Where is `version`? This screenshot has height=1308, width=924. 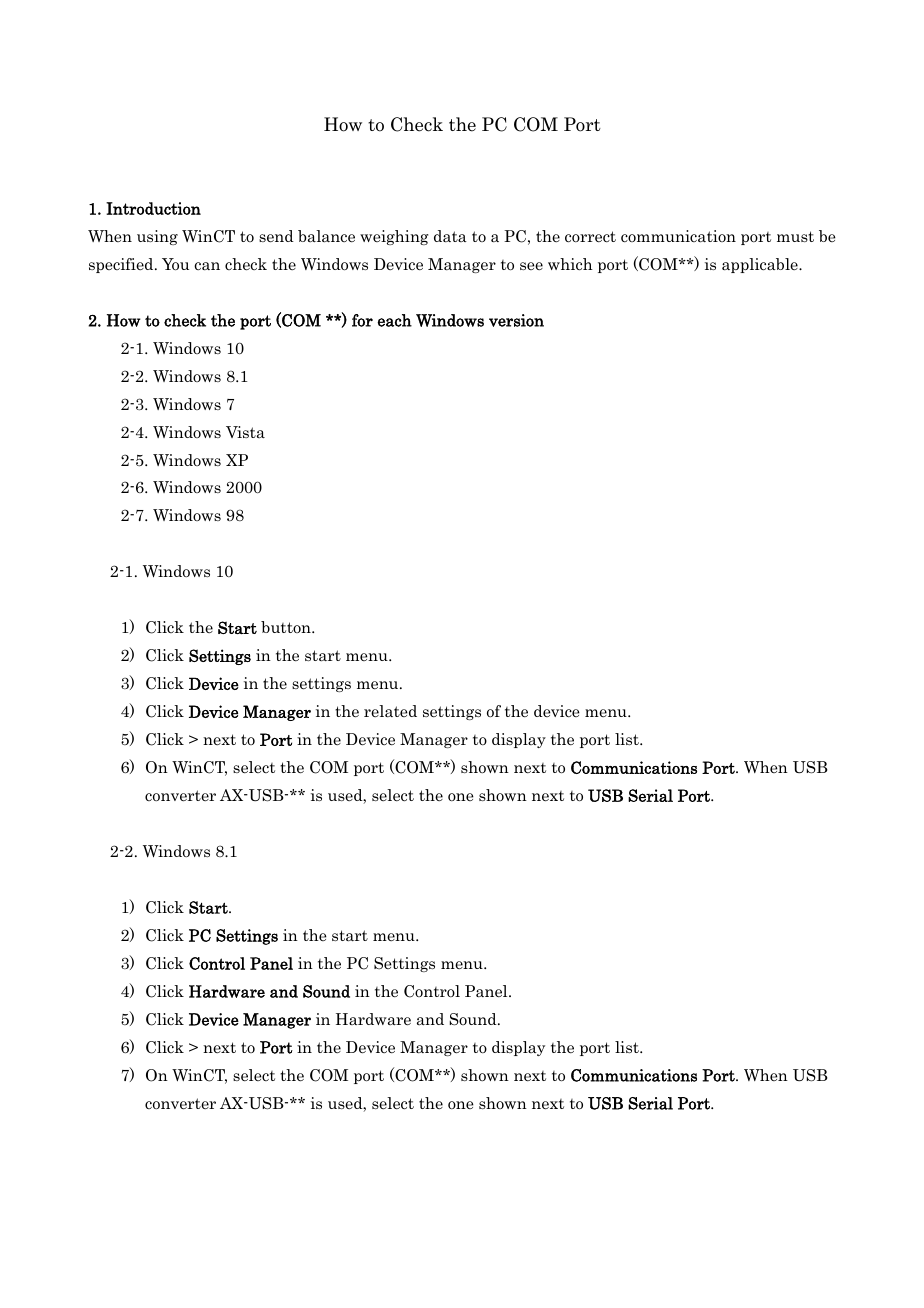
version is located at coordinates (516, 320).
